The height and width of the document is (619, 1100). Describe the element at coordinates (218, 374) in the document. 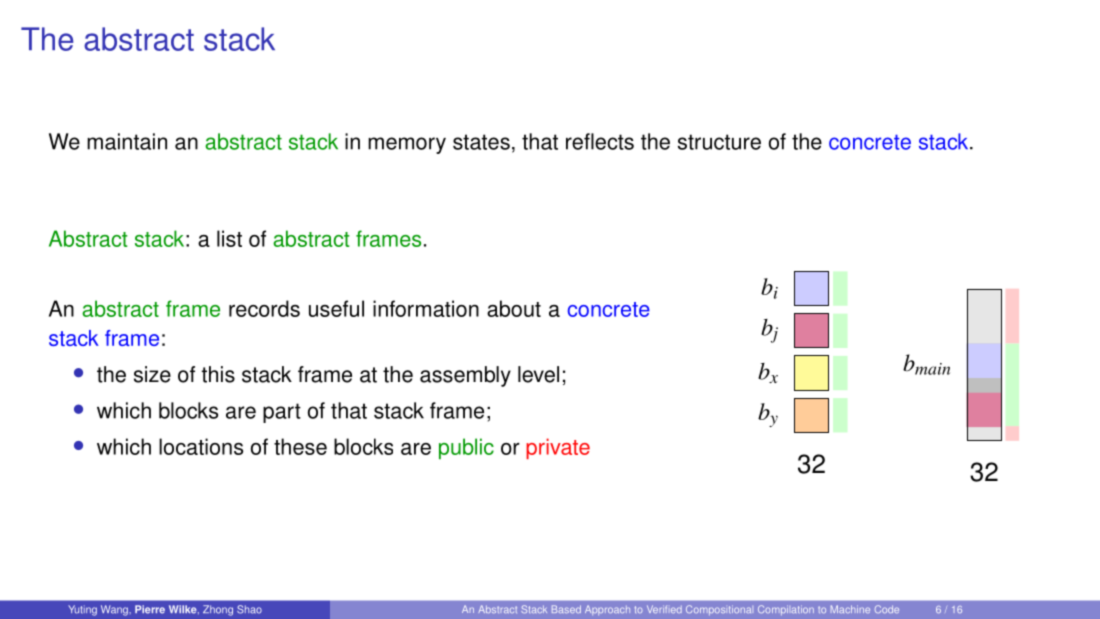

I see `this` at that location.
